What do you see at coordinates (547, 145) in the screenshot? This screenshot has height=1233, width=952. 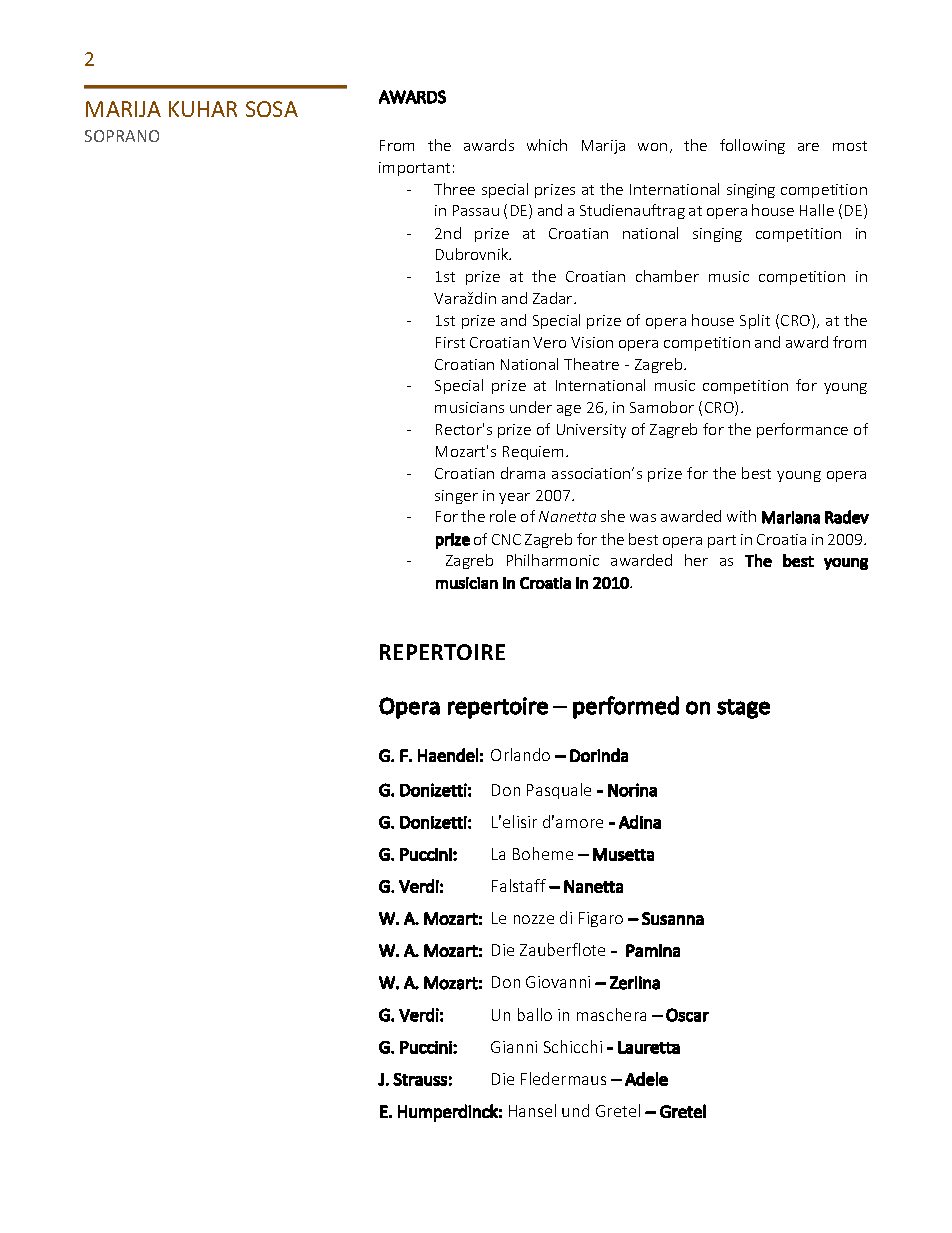 I see `which` at bounding box center [547, 145].
